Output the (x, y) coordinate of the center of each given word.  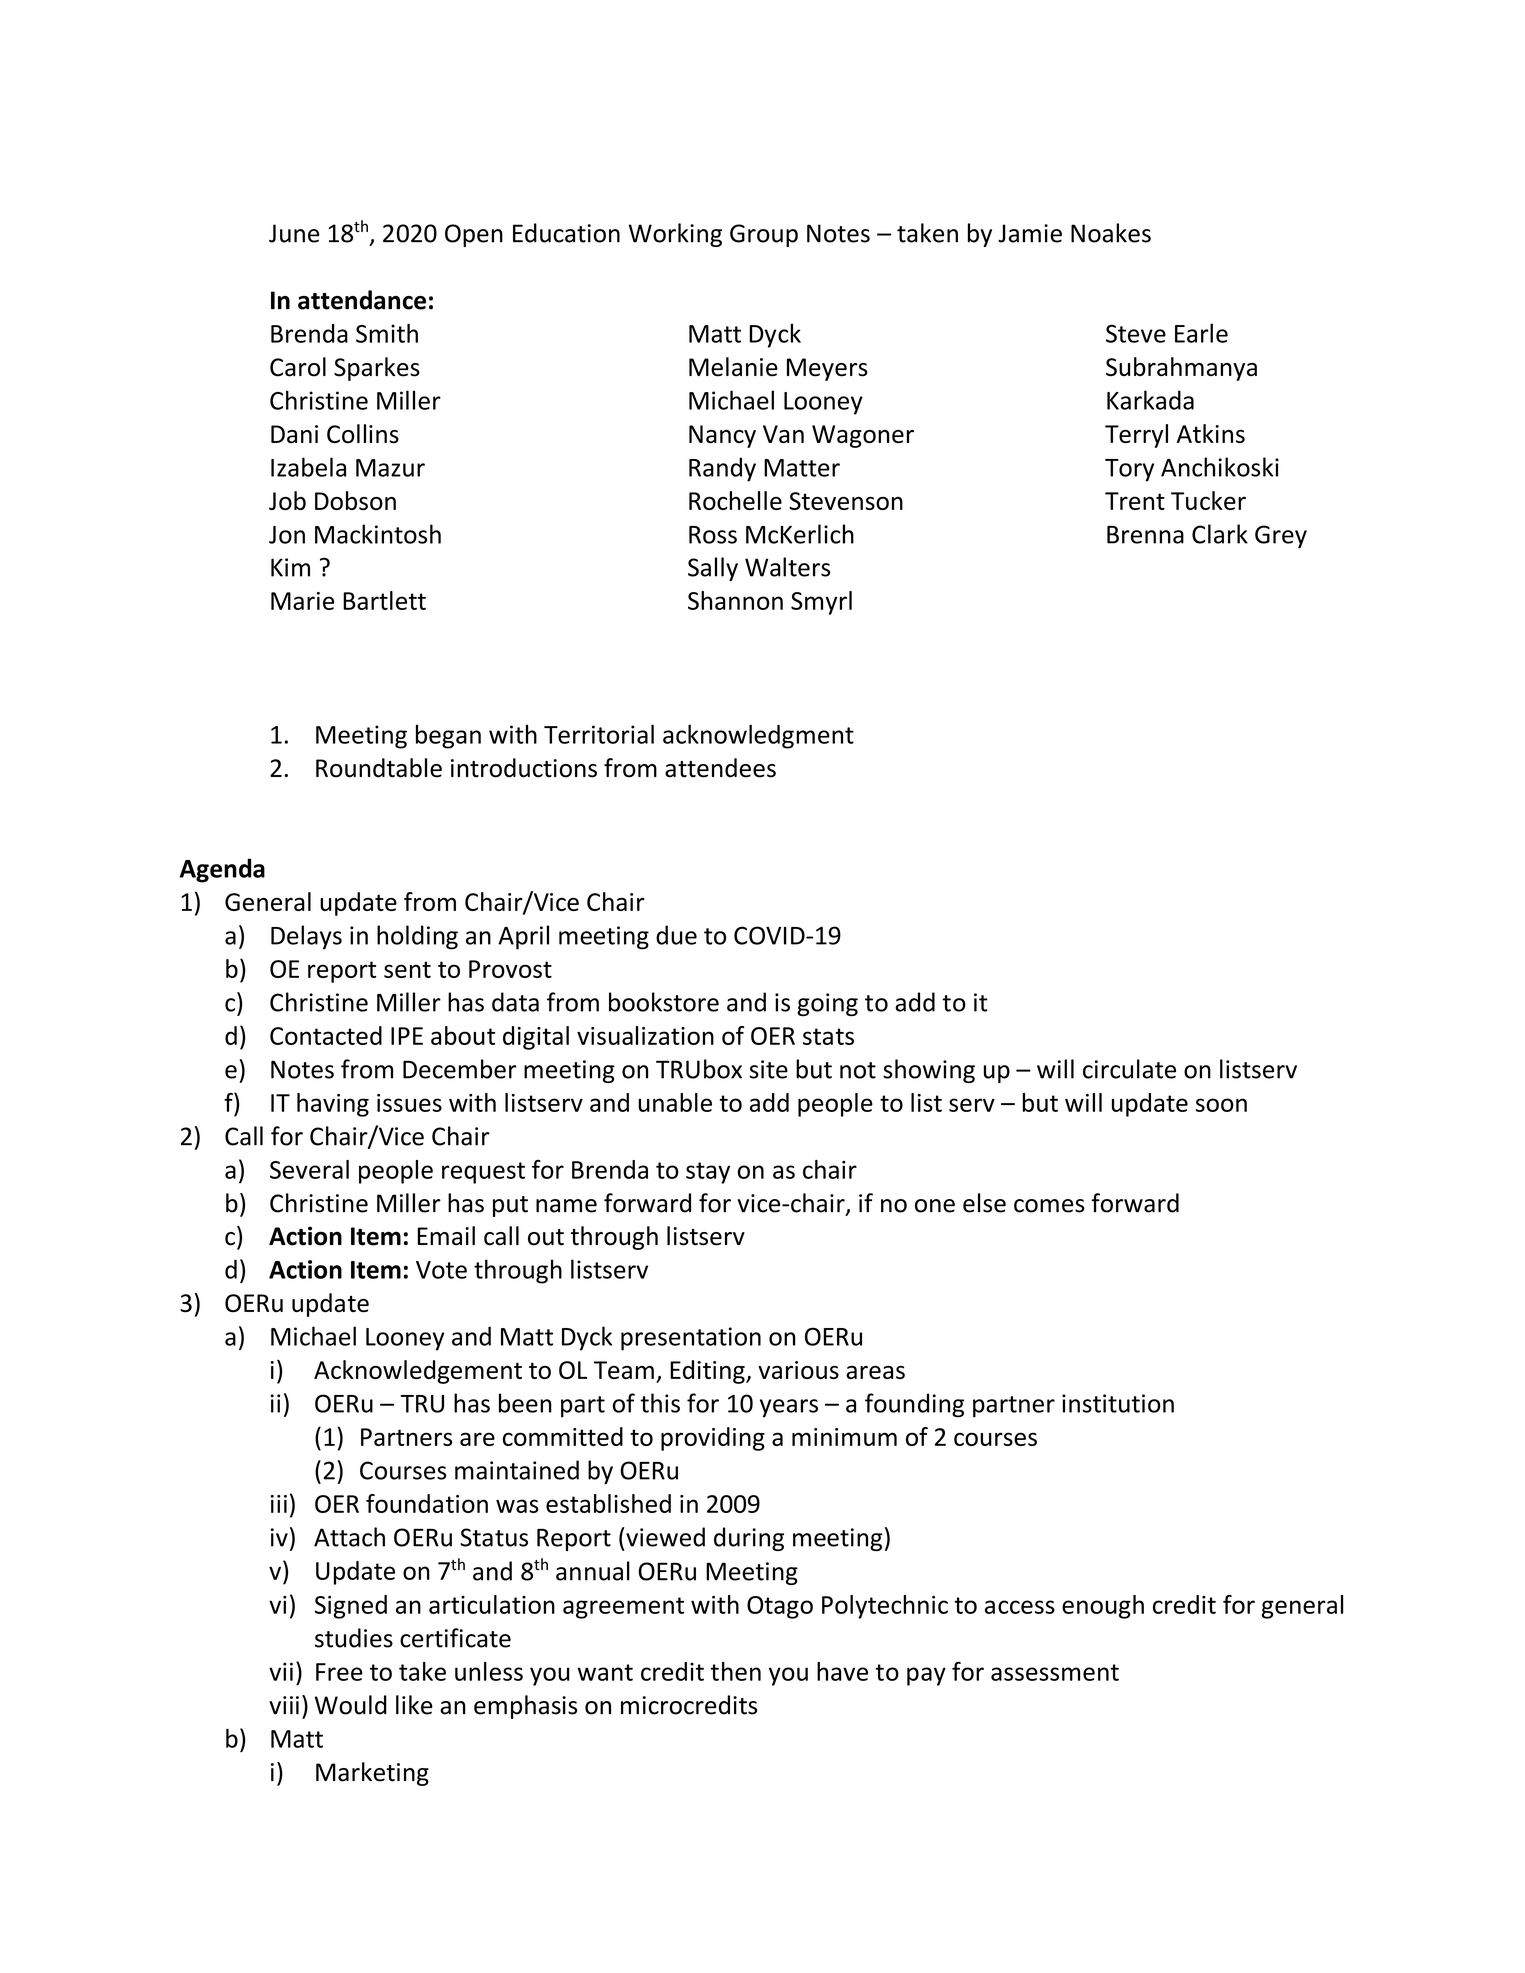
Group (764, 235)
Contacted (326, 1035)
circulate (1129, 1069)
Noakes (1111, 233)
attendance (362, 300)
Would (351, 1705)
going (827, 1004)
